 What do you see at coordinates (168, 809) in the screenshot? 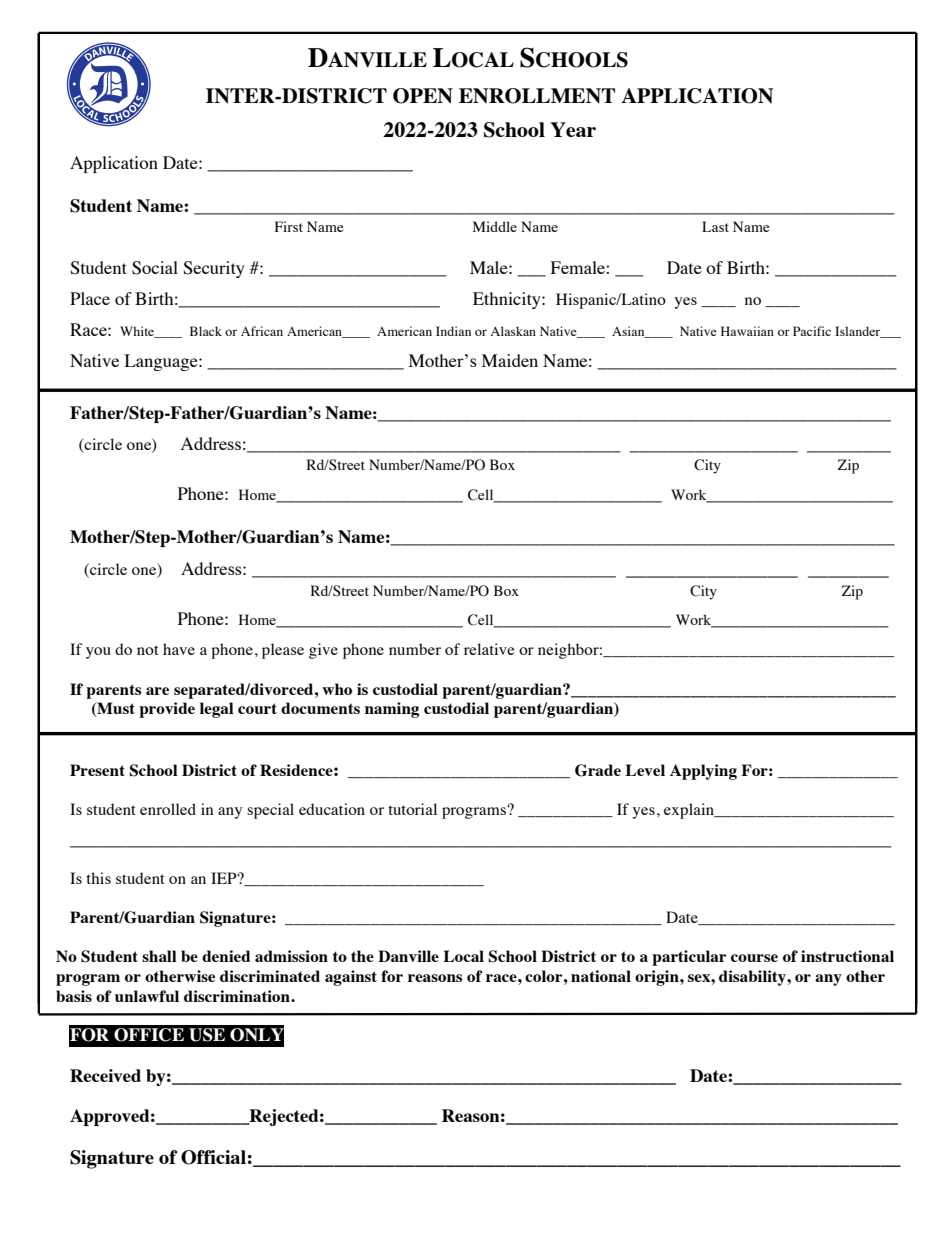
I see `enrolled` at bounding box center [168, 809].
